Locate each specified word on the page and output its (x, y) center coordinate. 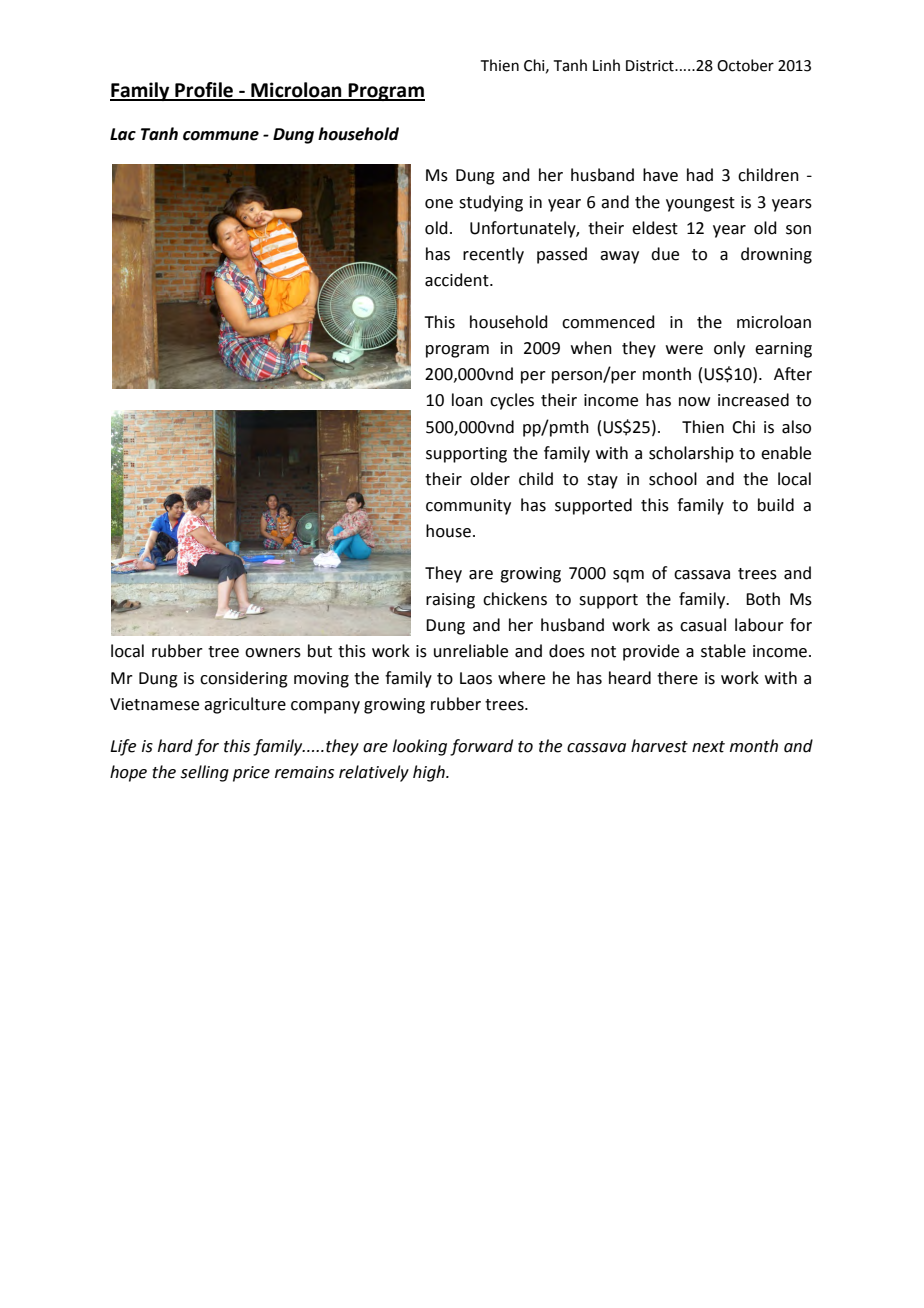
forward (481, 747)
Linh (606, 65)
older (490, 479)
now (694, 402)
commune (221, 136)
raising (450, 601)
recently (493, 255)
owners (273, 653)
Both (763, 599)
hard (175, 746)
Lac (123, 134)
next (708, 747)
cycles (512, 401)
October (745, 65)
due (665, 254)
